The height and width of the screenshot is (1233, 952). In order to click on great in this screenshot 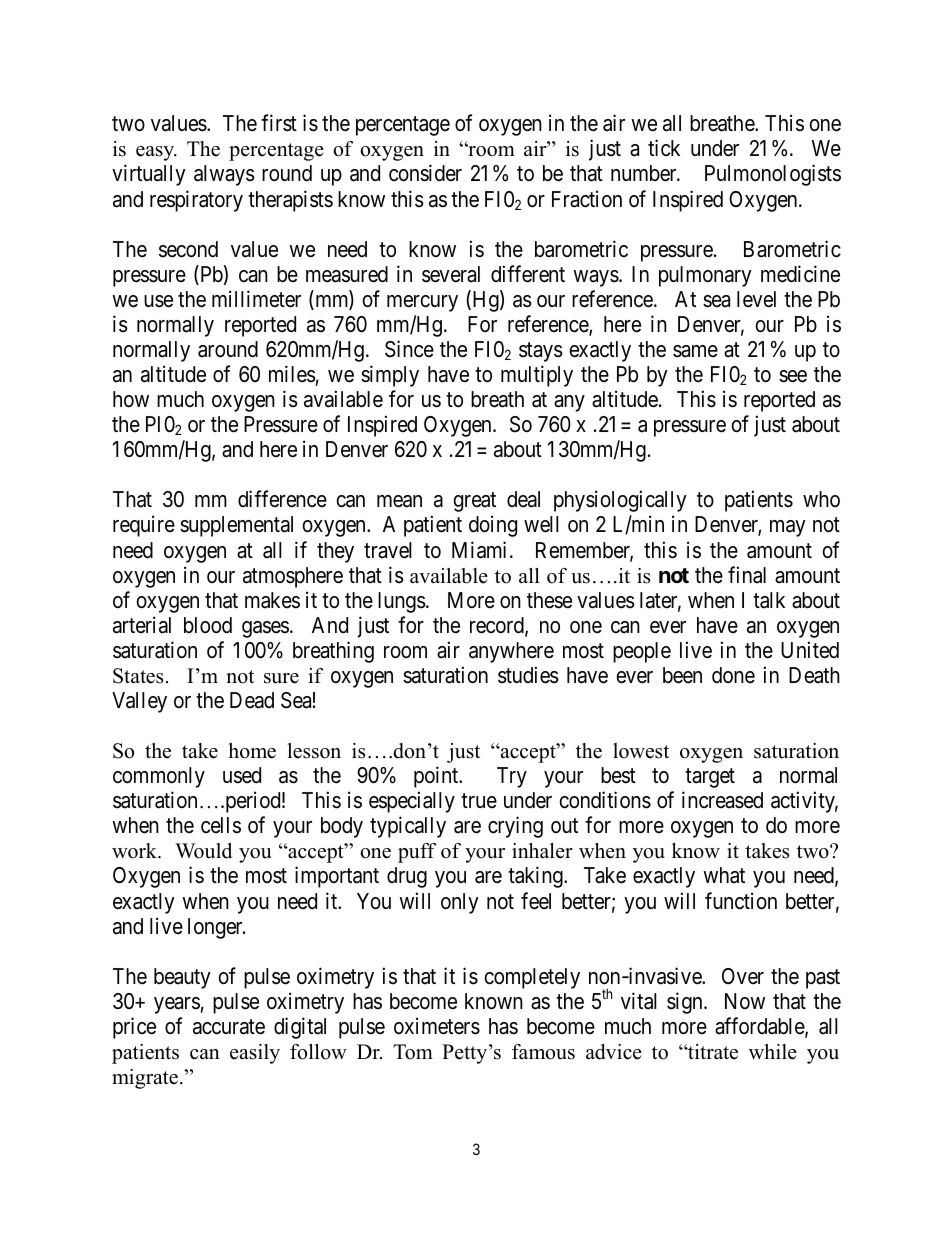, I will do `click(475, 502)`.
